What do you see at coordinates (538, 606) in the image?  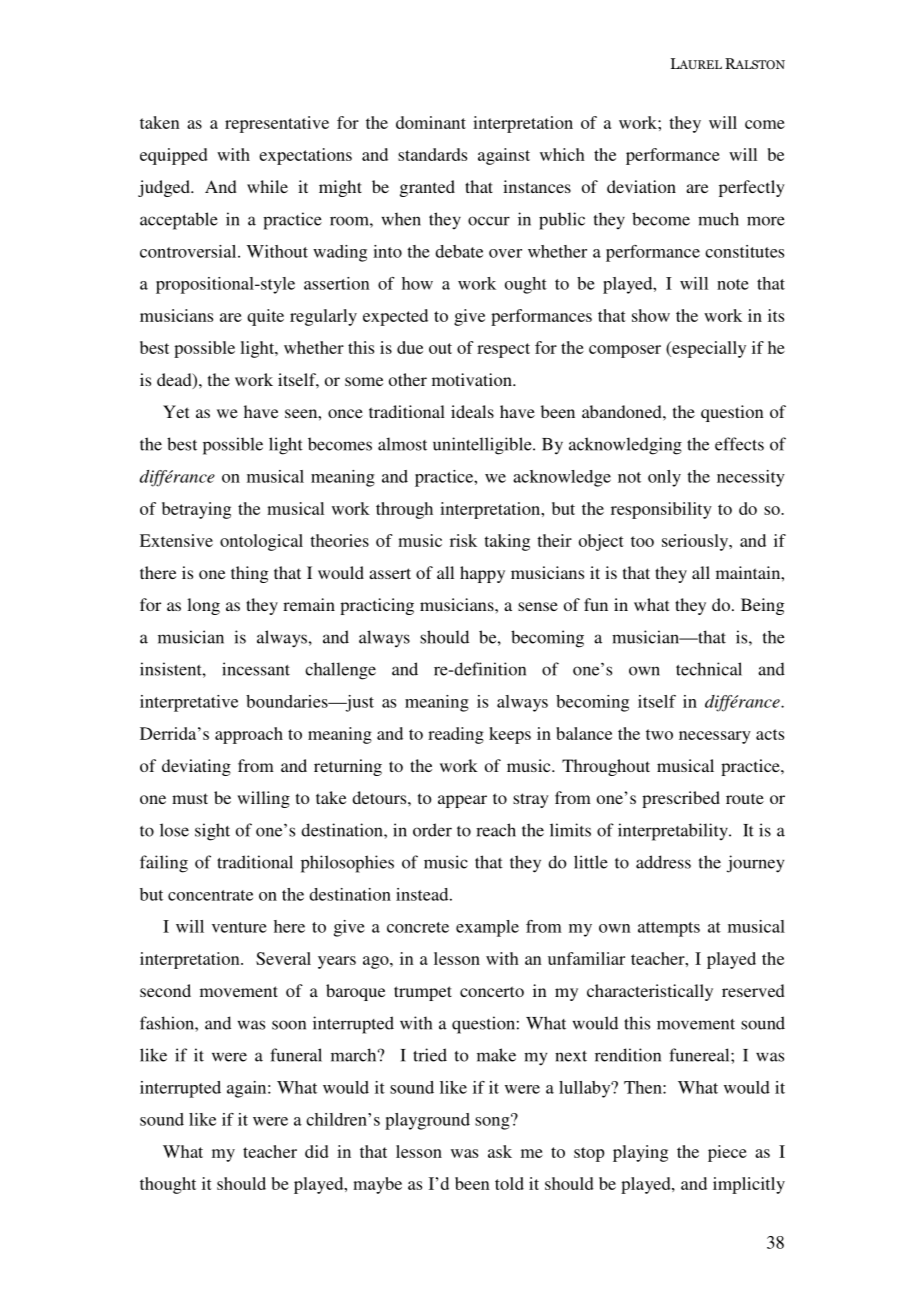 I see `sense` at bounding box center [538, 606].
